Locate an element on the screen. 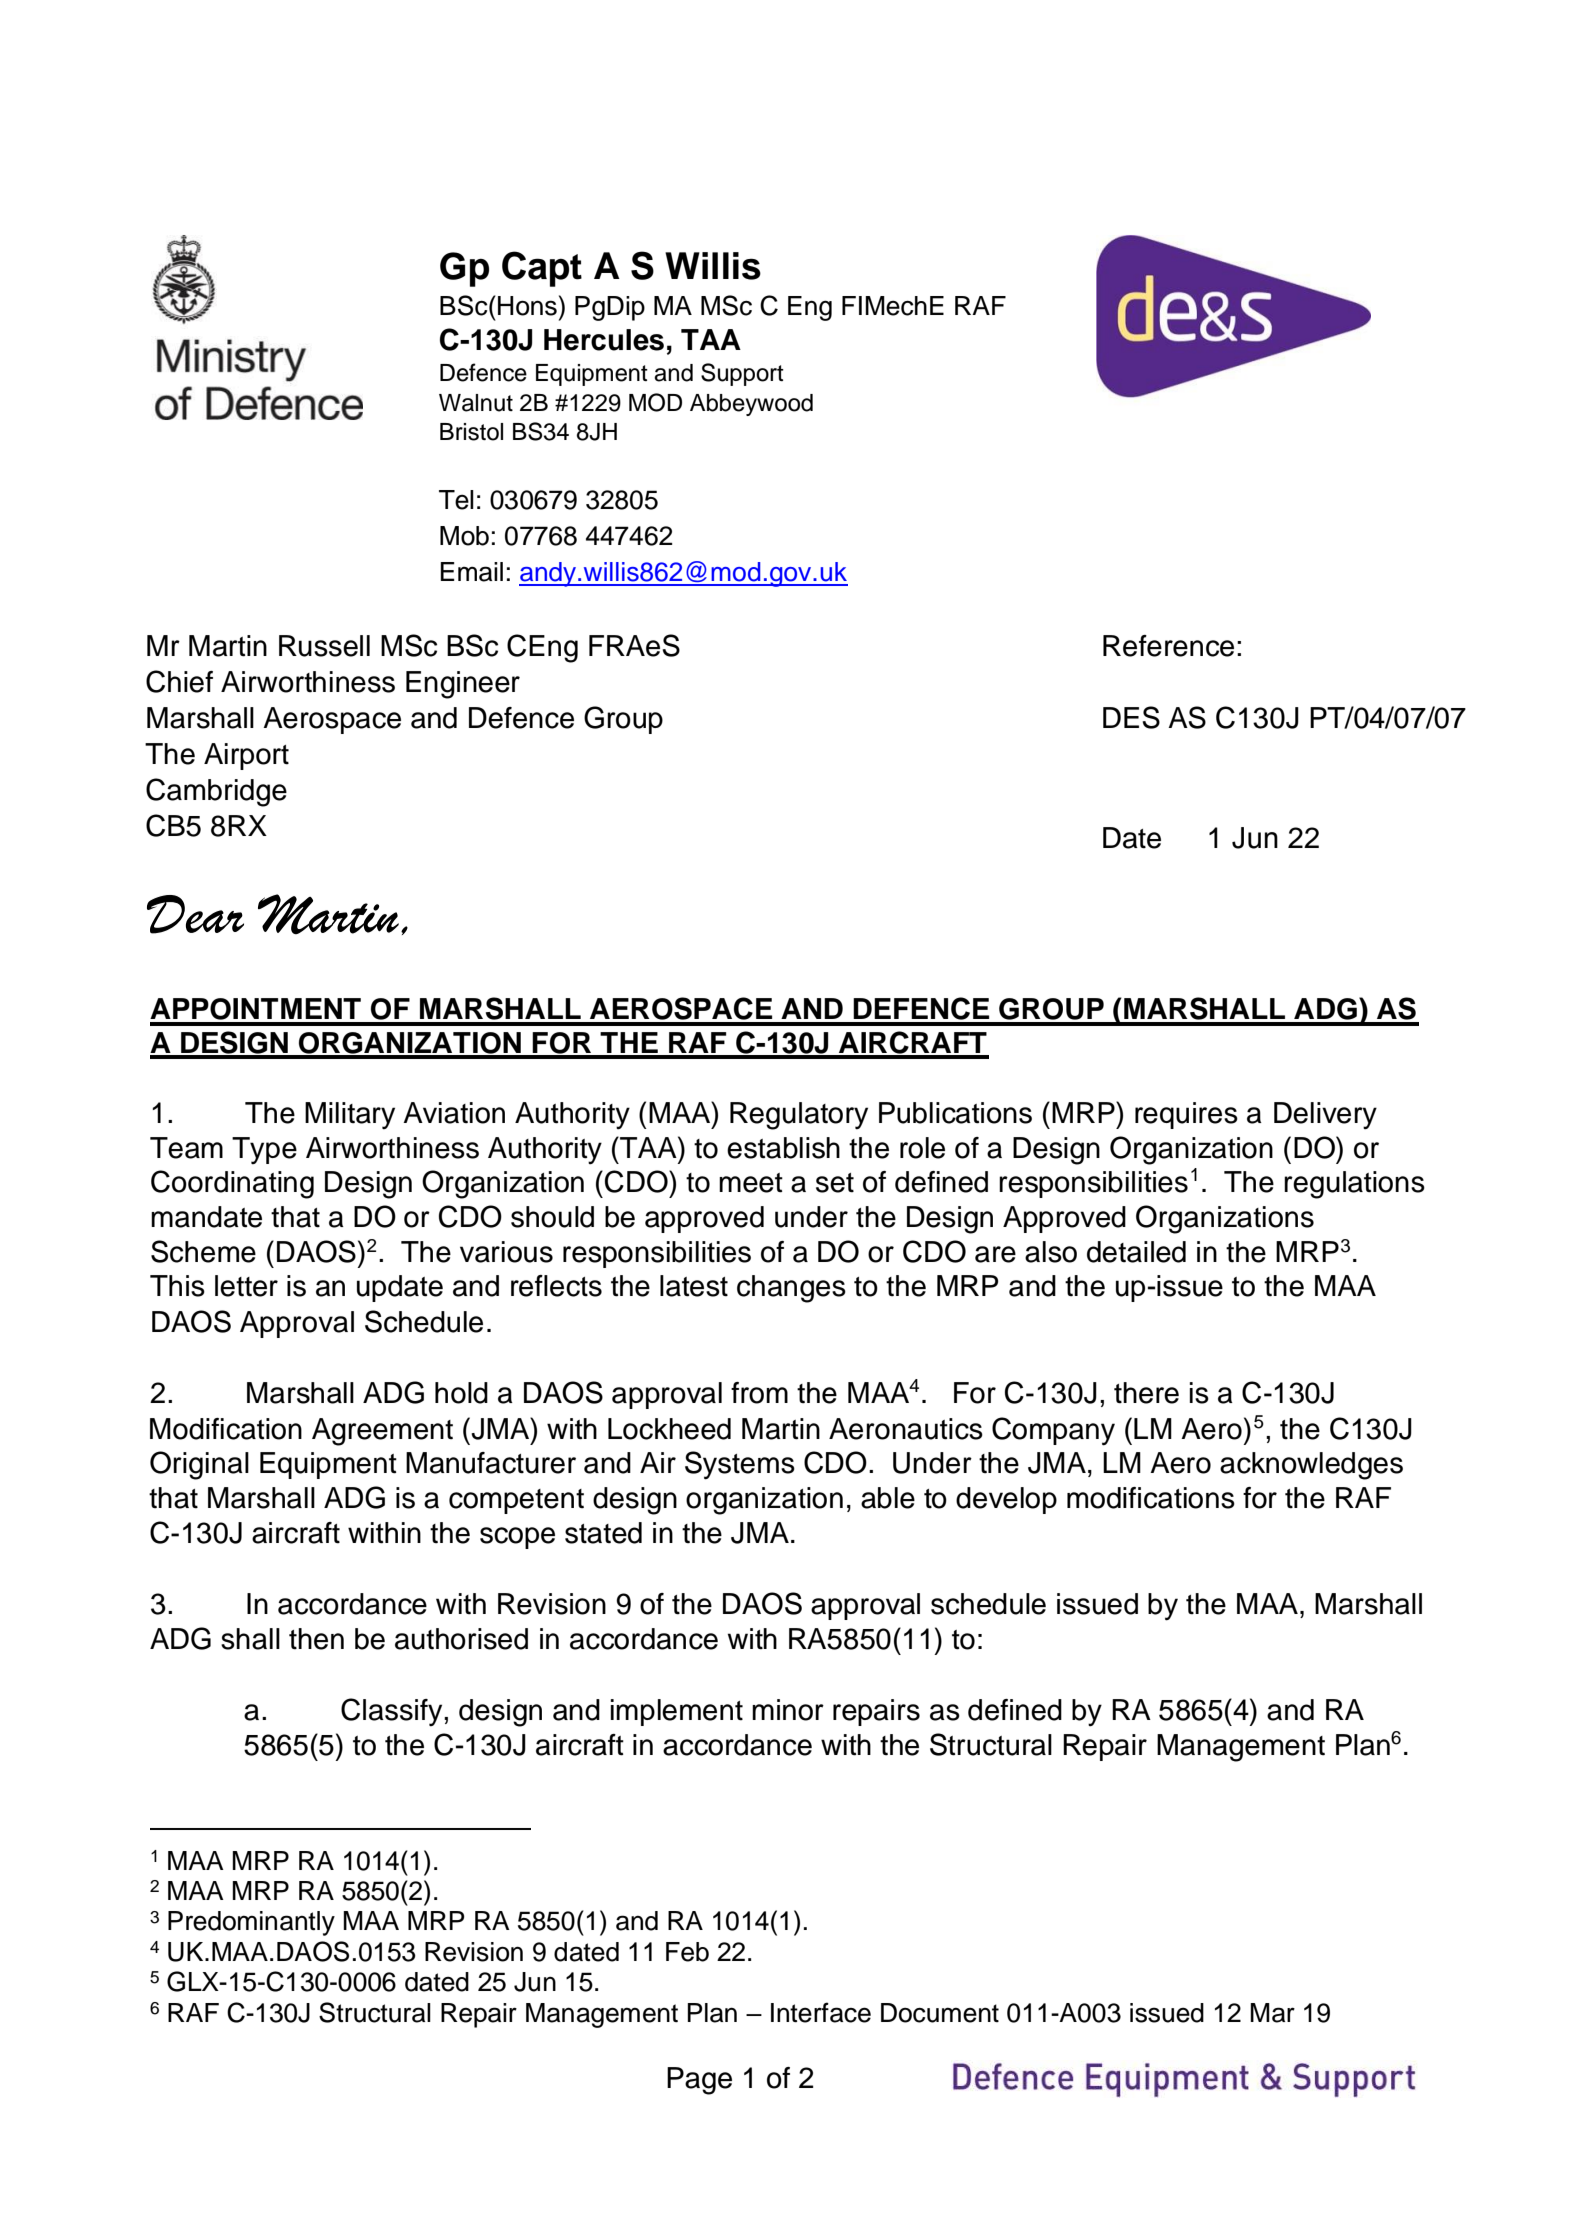 This screenshot has height=2226, width=1573. Predominantly is located at coordinates (251, 1923).
